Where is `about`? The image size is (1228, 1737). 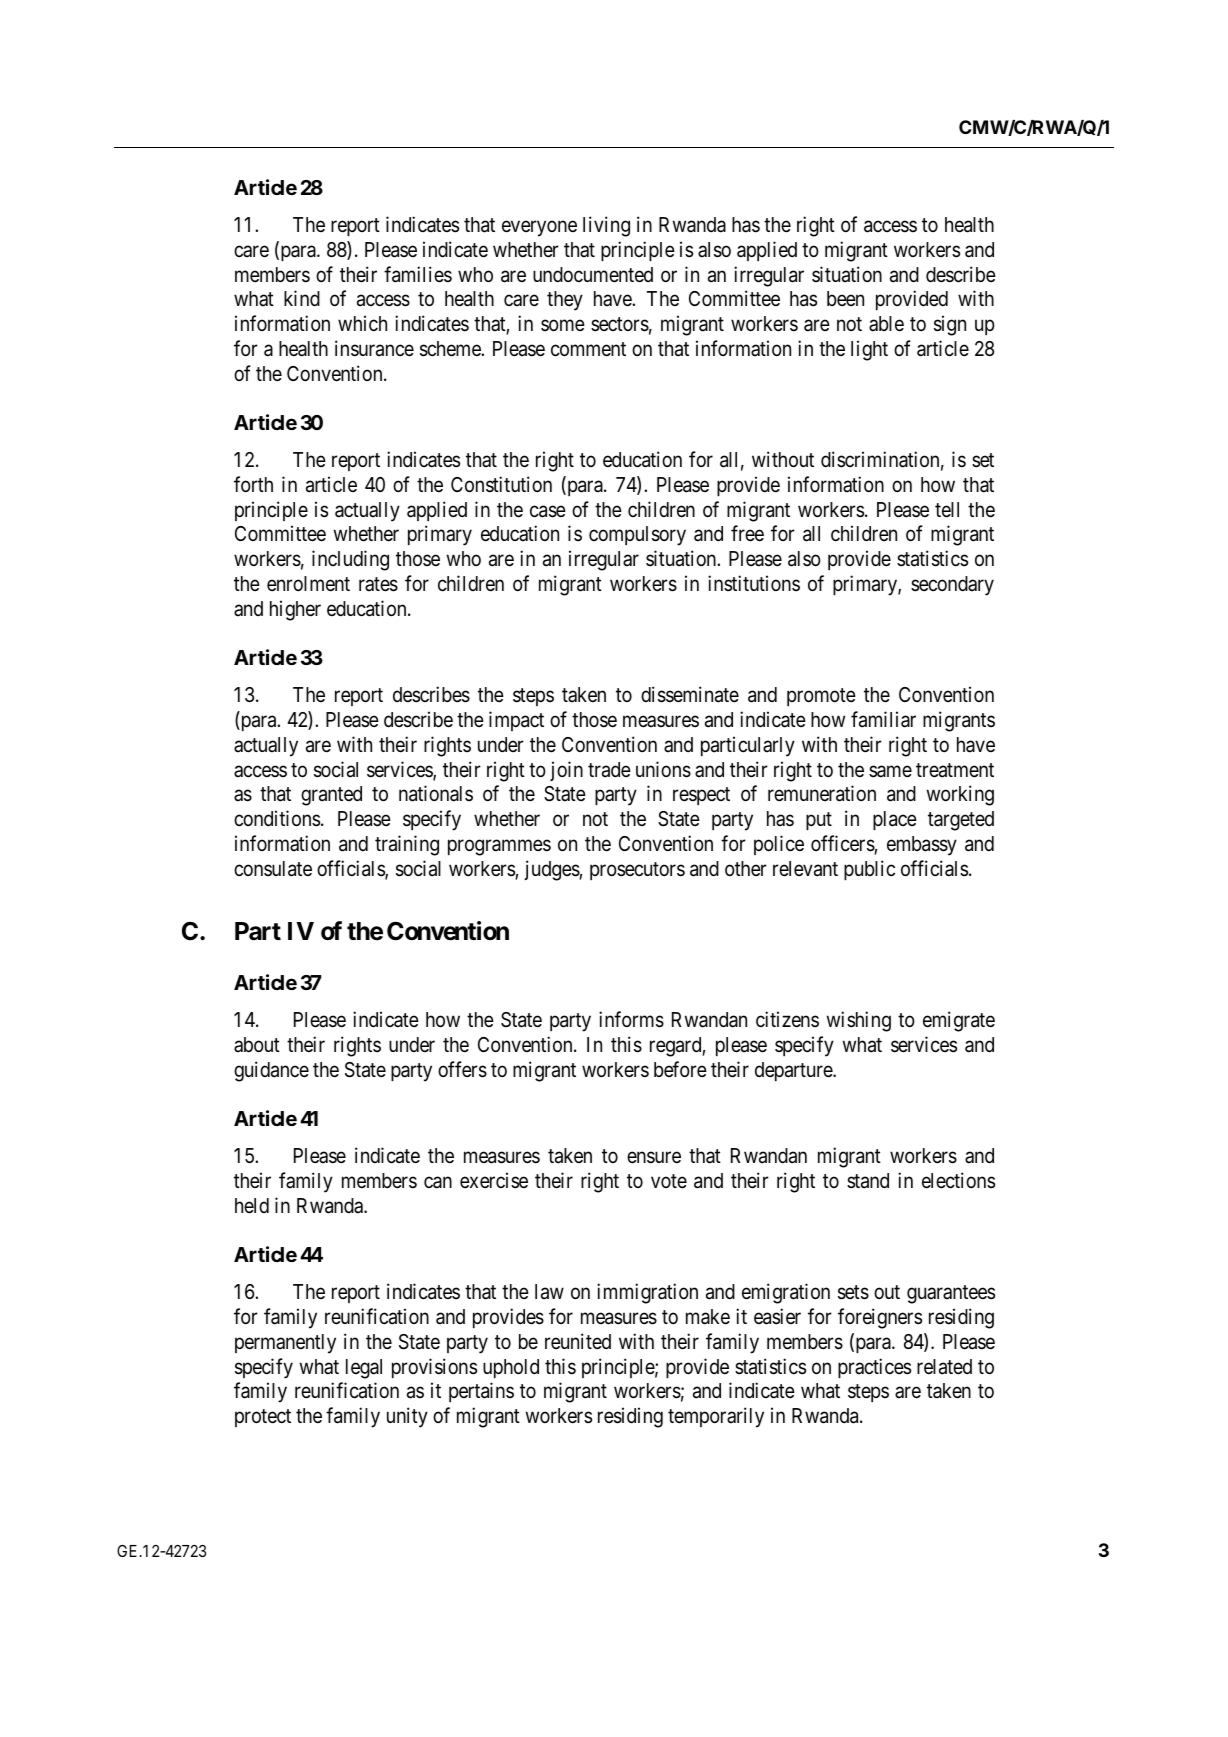 about is located at coordinates (257, 1044).
